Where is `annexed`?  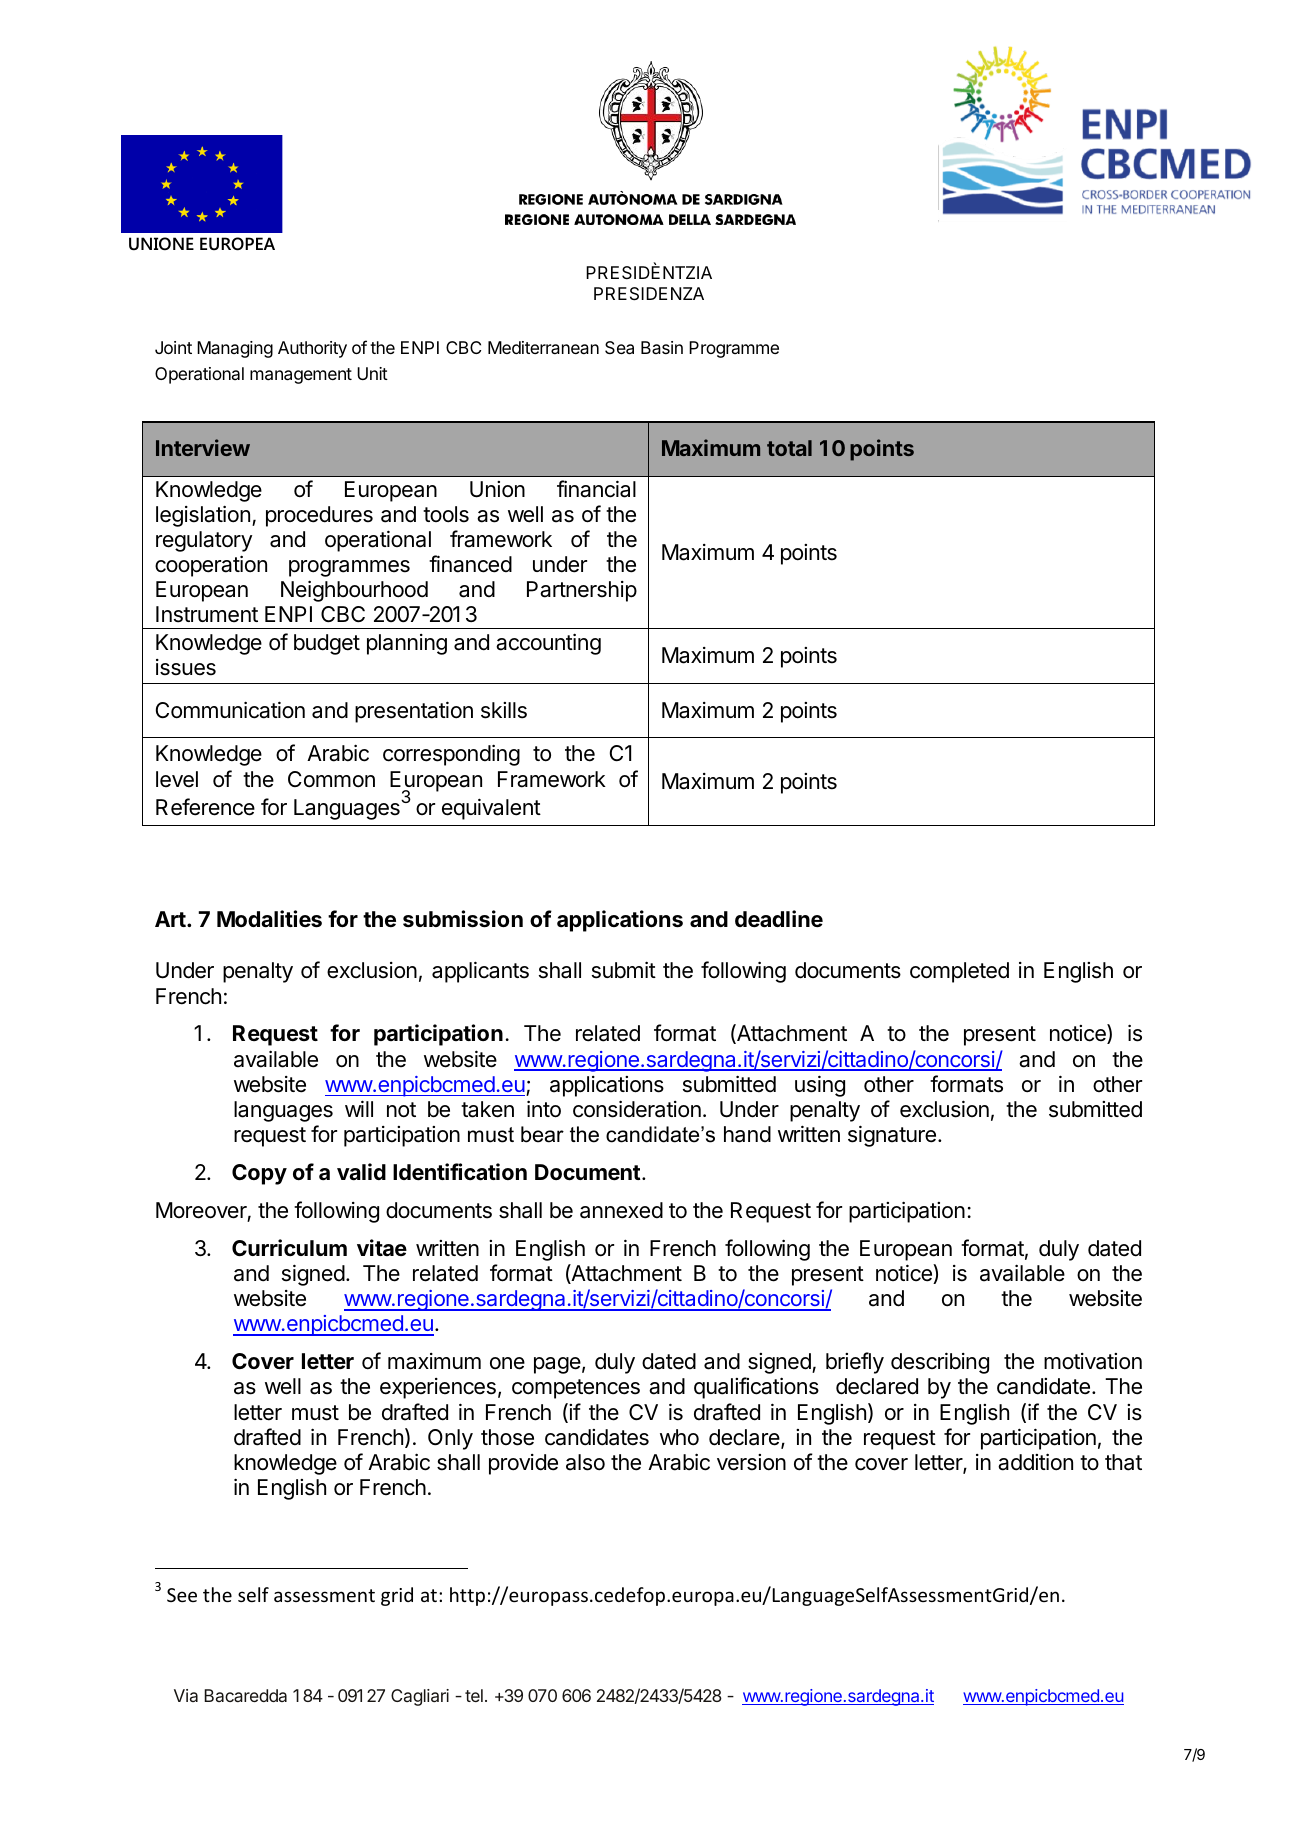
annexed is located at coordinates (621, 1210).
